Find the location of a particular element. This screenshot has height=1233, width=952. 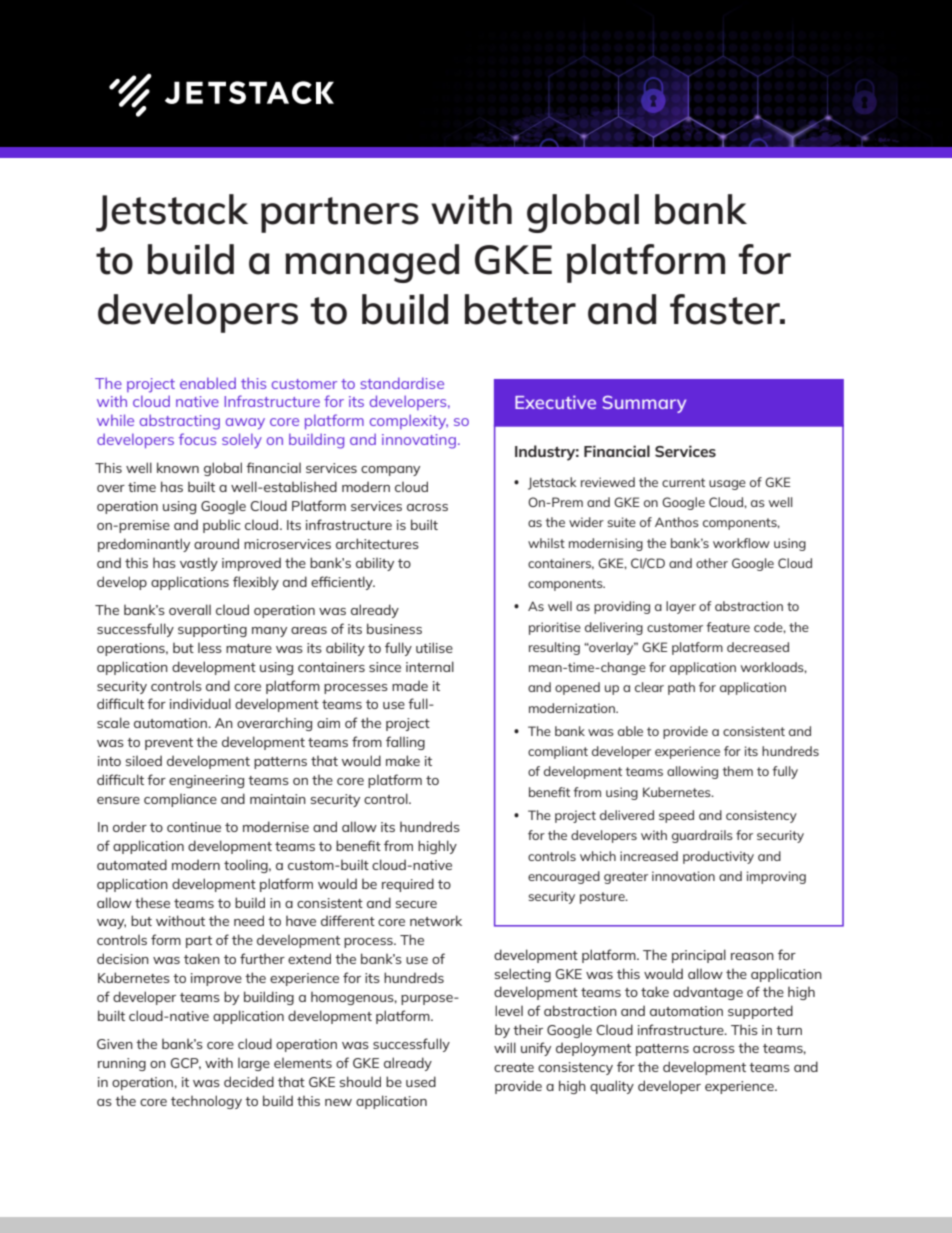

principal is located at coordinates (699, 956).
